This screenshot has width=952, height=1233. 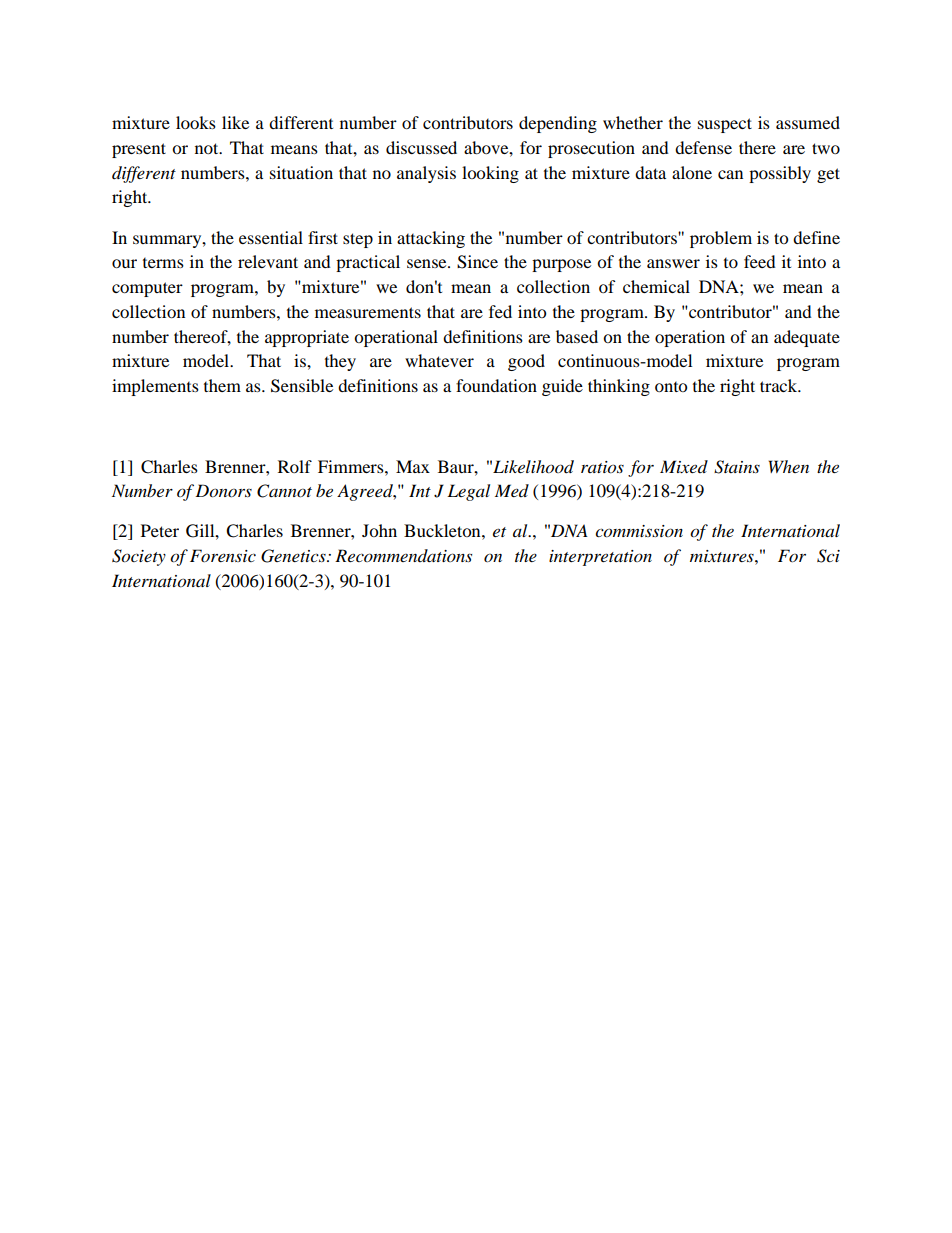 I want to click on whatever, so click(x=439, y=360).
